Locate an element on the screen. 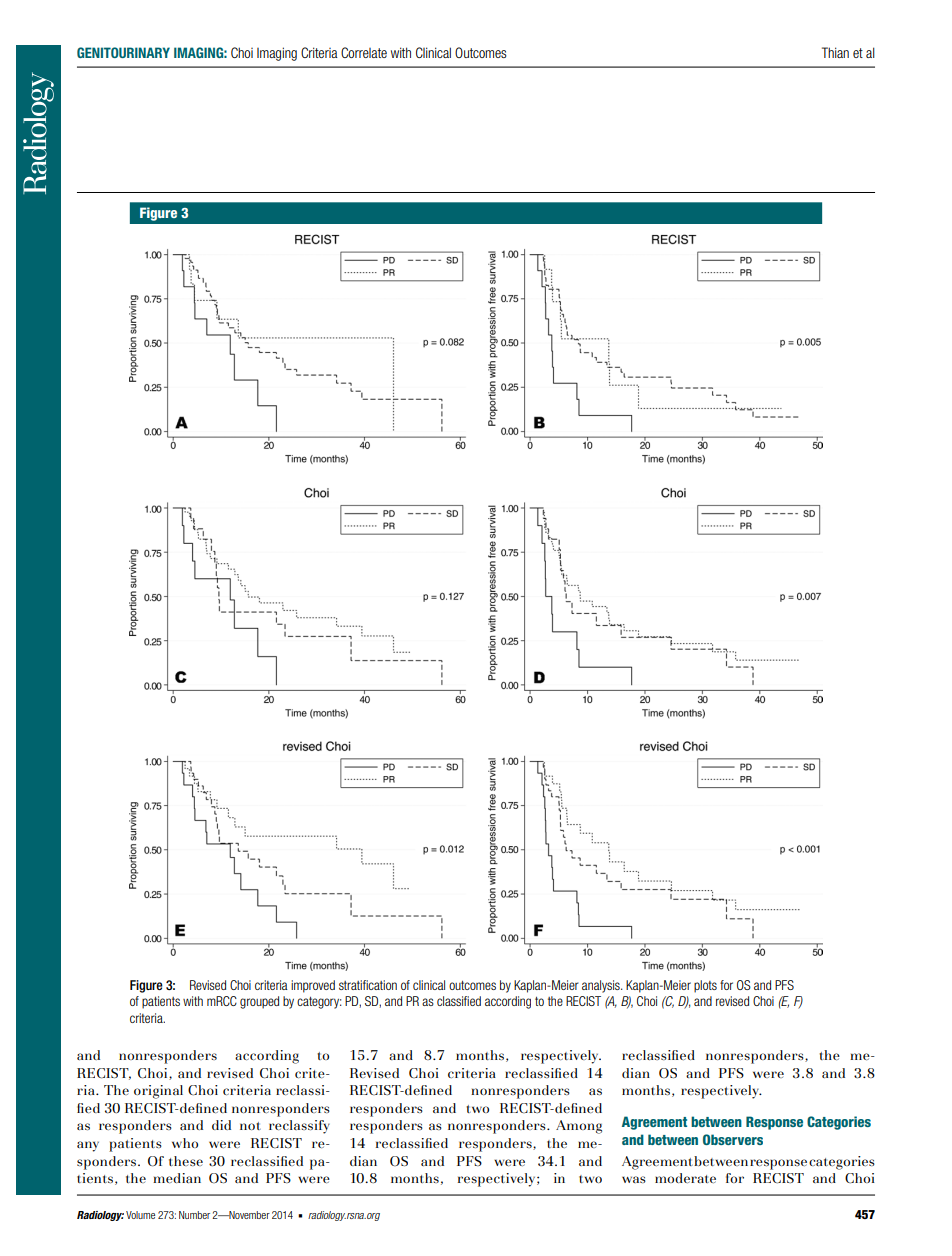  plots is located at coordinates (705, 986).
